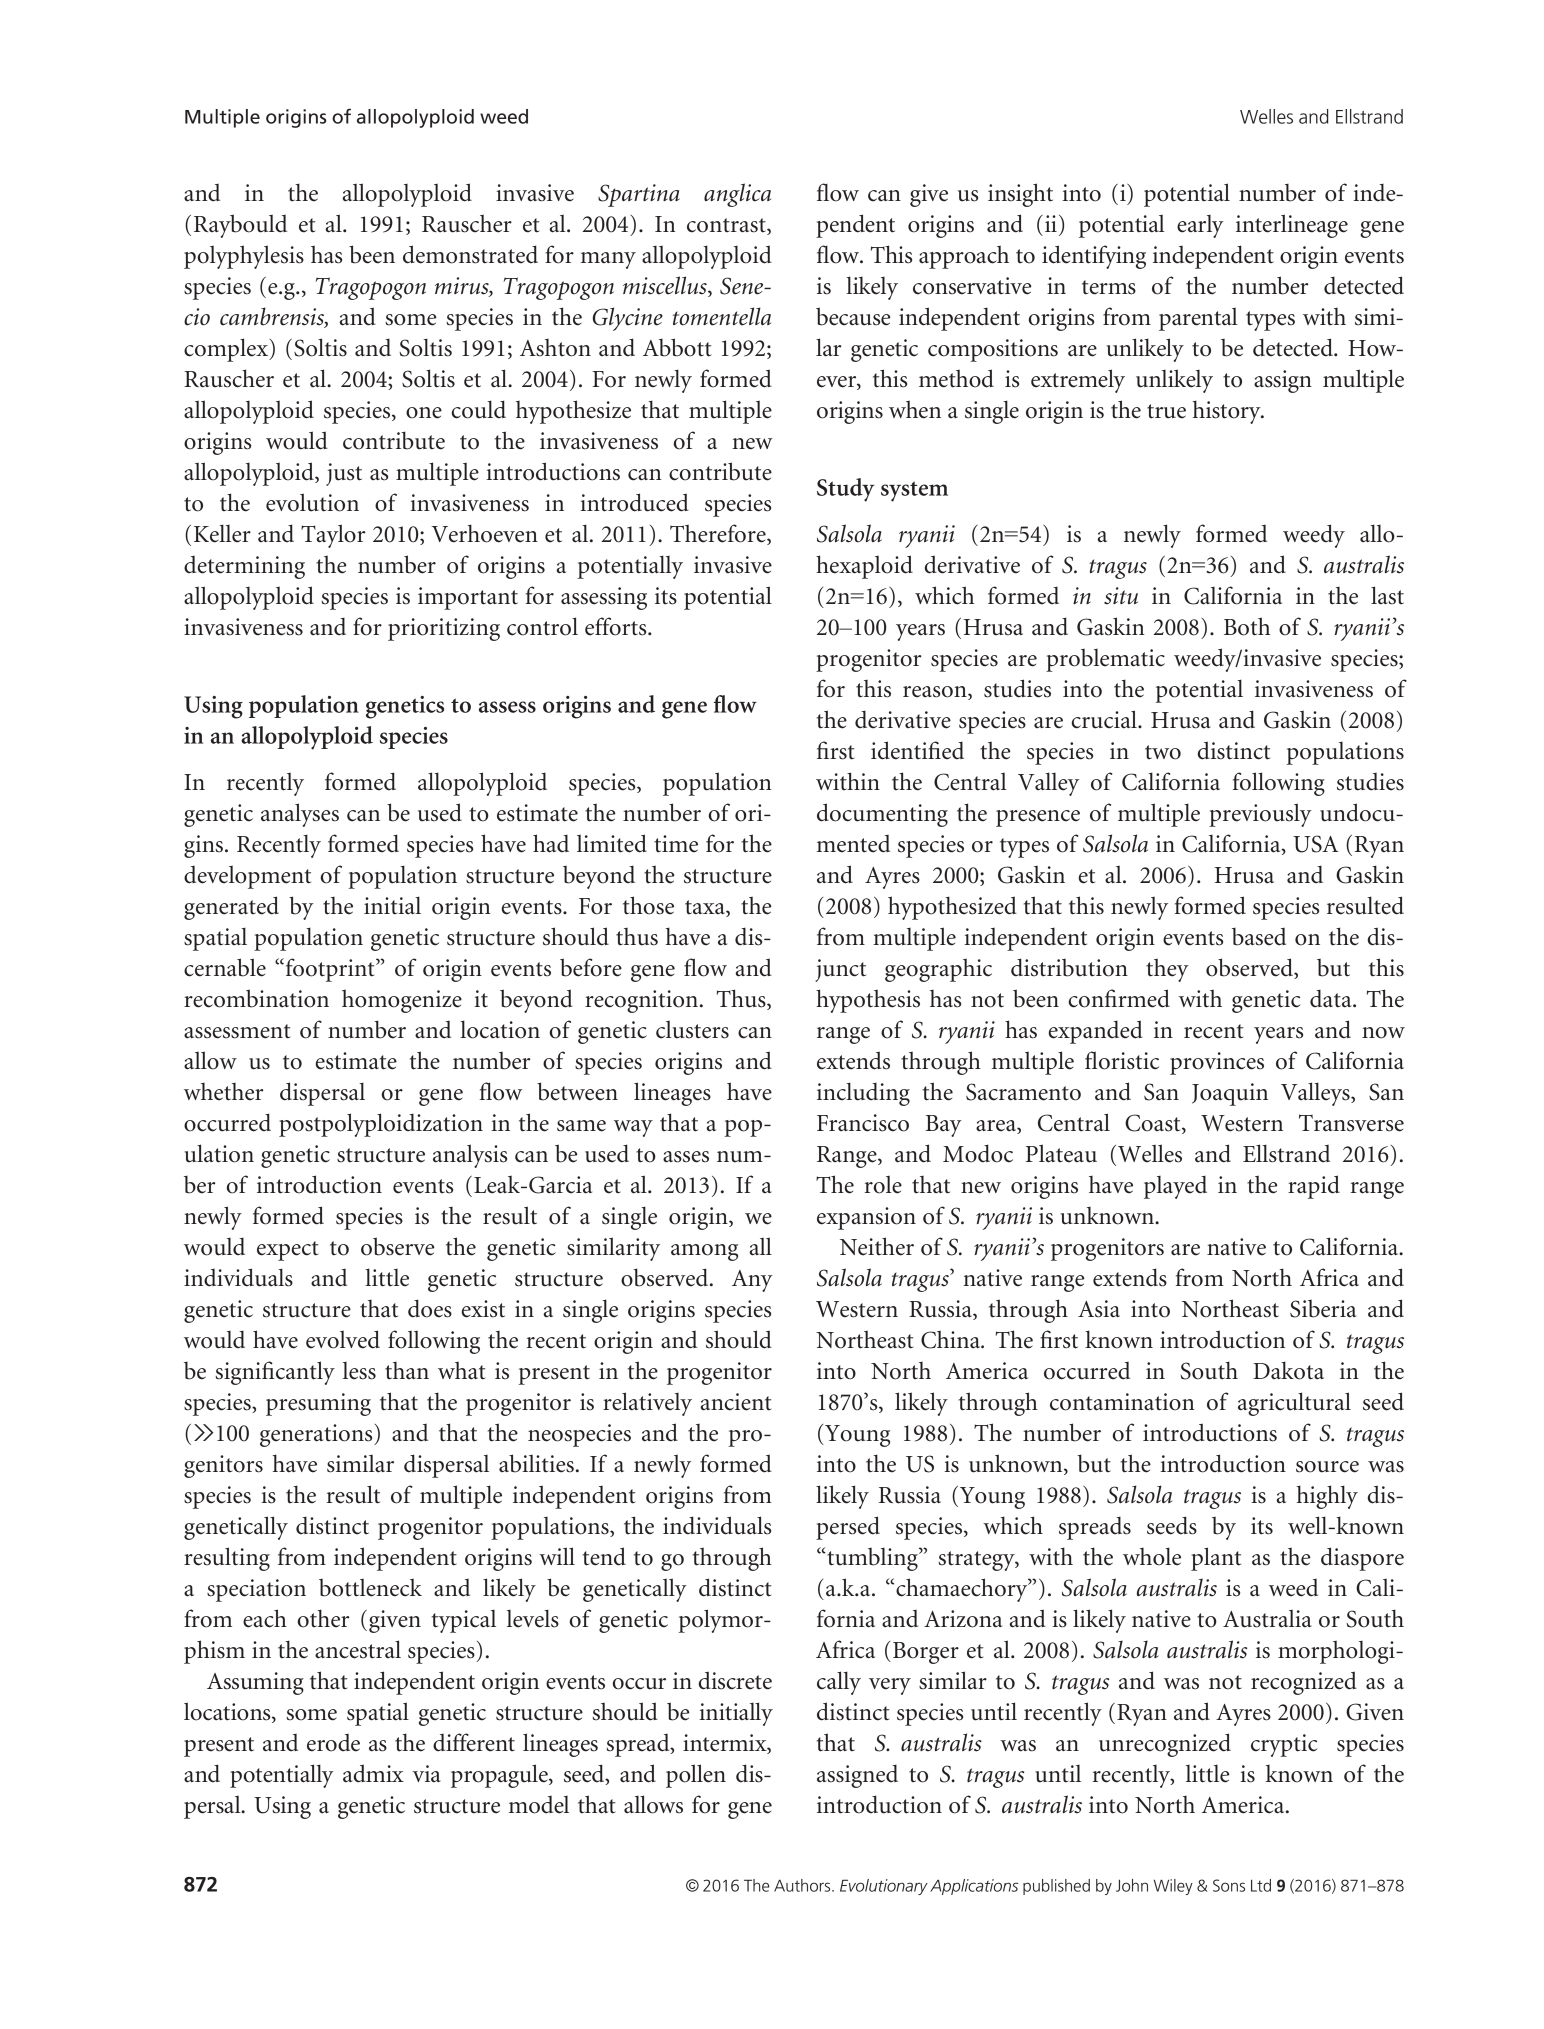 This screenshot has width=1544, height=2029. Describe the element at coordinates (300, 815) in the screenshot. I see `analyses` at that location.
